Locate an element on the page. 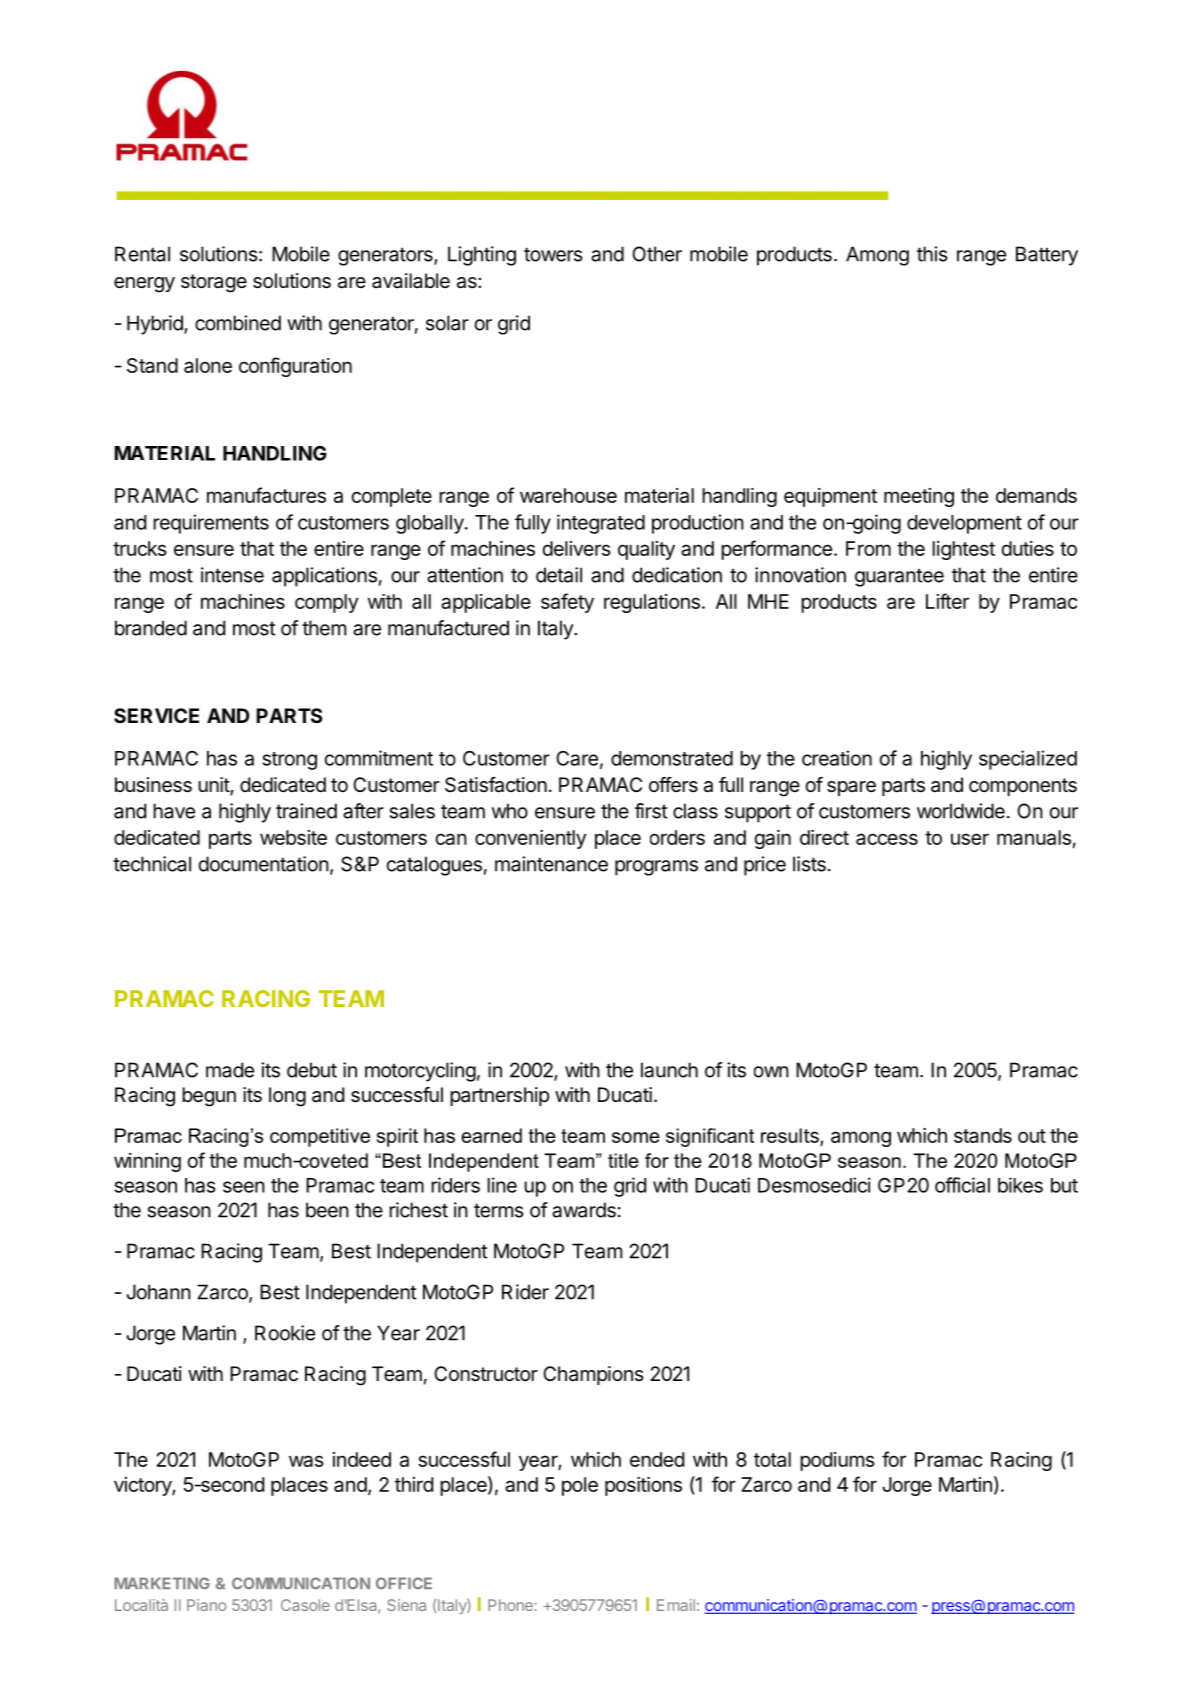  MARKETING is located at coordinates (162, 1583).
